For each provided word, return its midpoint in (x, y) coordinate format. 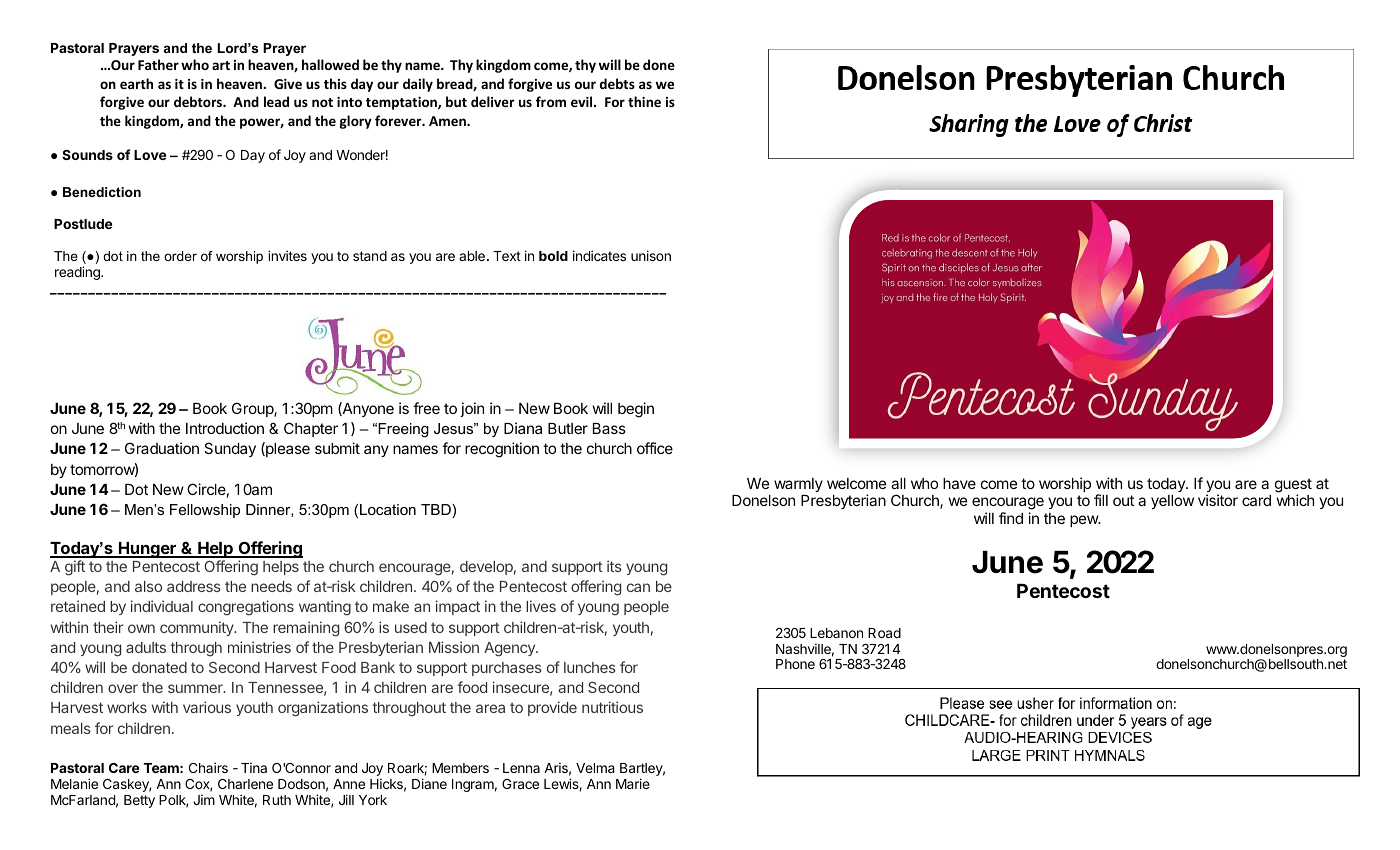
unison (651, 255)
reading (78, 273)
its (614, 566)
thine (644, 101)
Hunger (147, 550)
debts (617, 83)
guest (1293, 486)
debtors (199, 101)
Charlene (245, 784)
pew (1085, 521)
